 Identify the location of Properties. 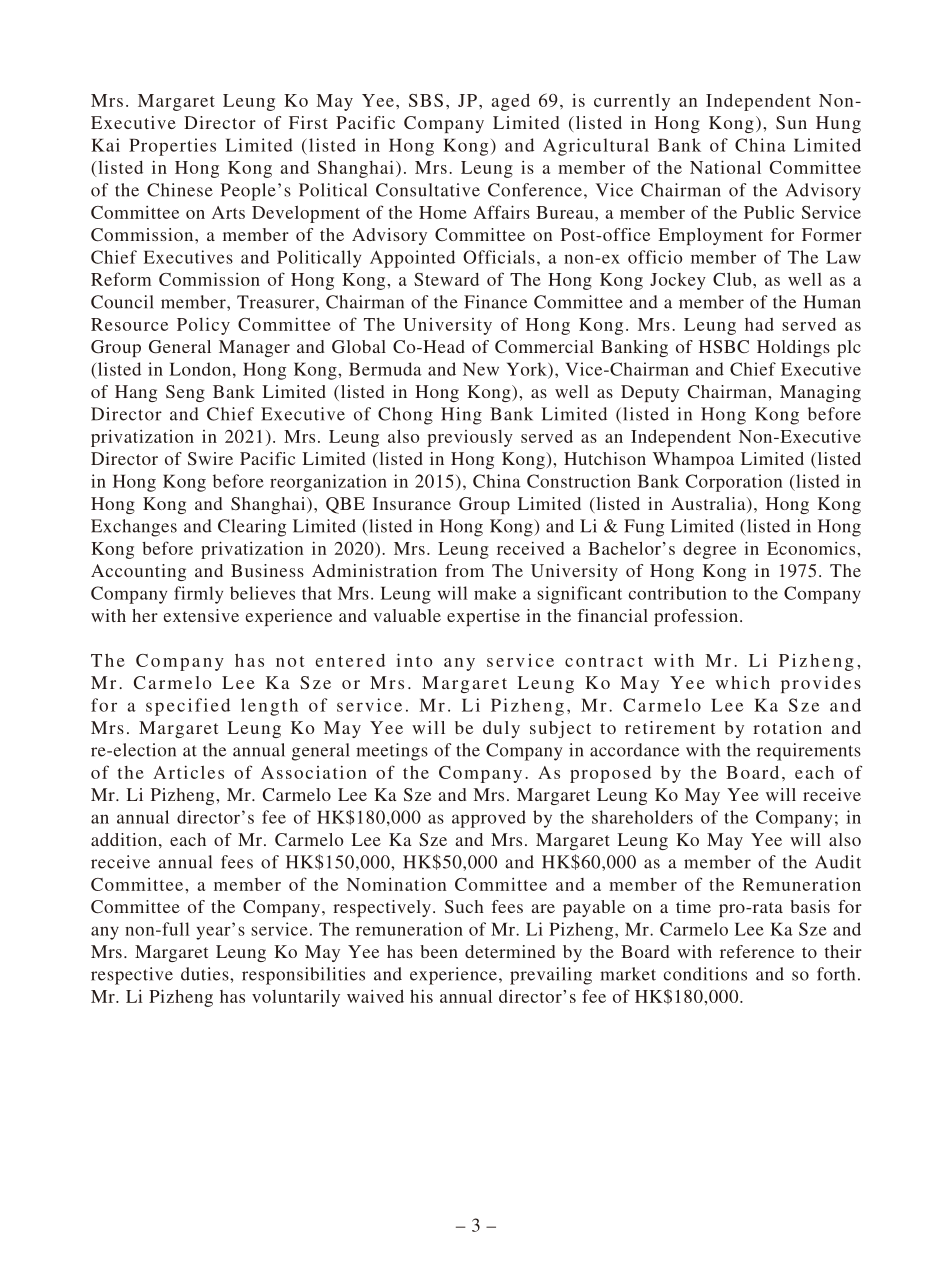
(172, 147).
